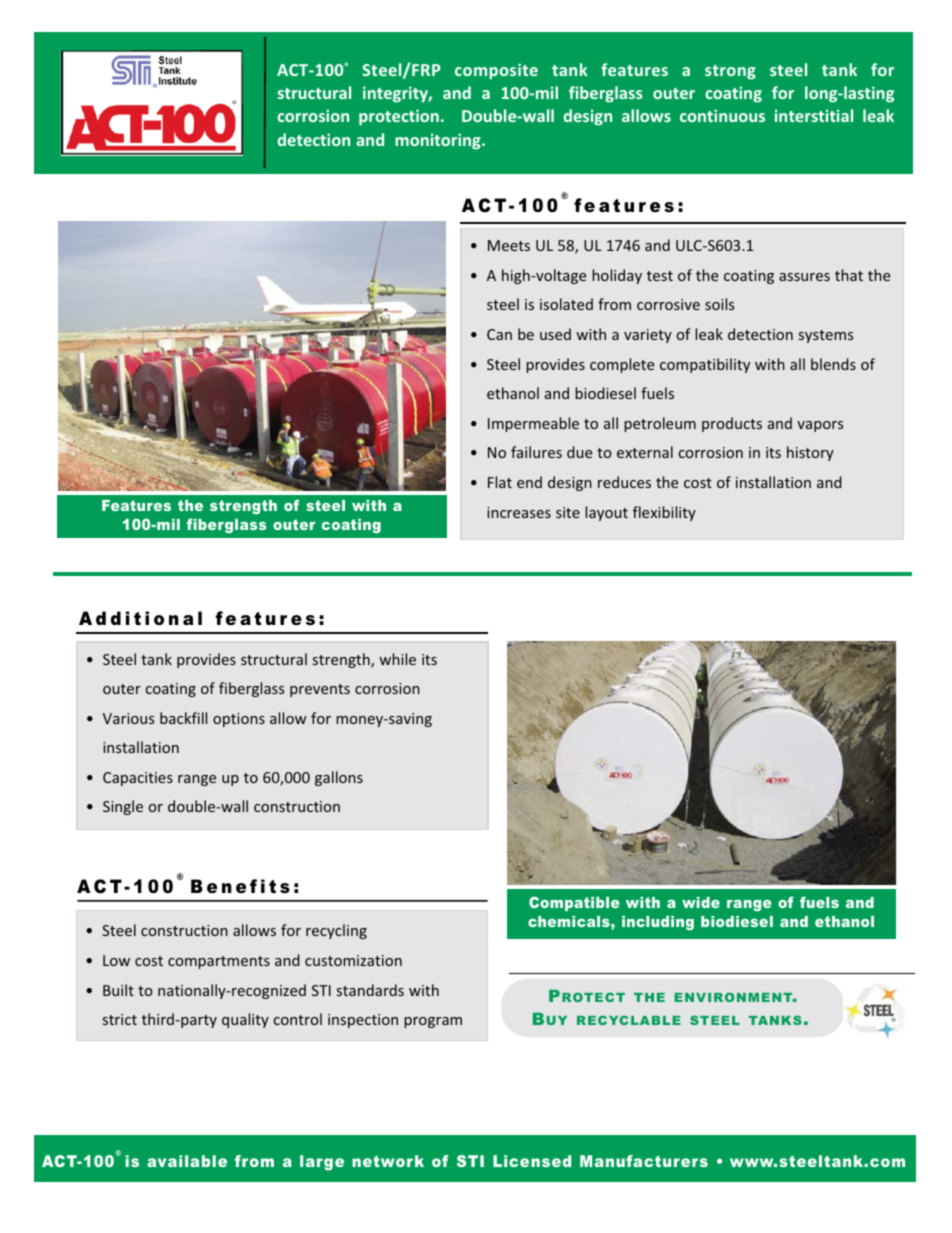 The image size is (952, 1233). What do you see at coordinates (397, 659) in the image?
I see `while` at bounding box center [397, 659].
